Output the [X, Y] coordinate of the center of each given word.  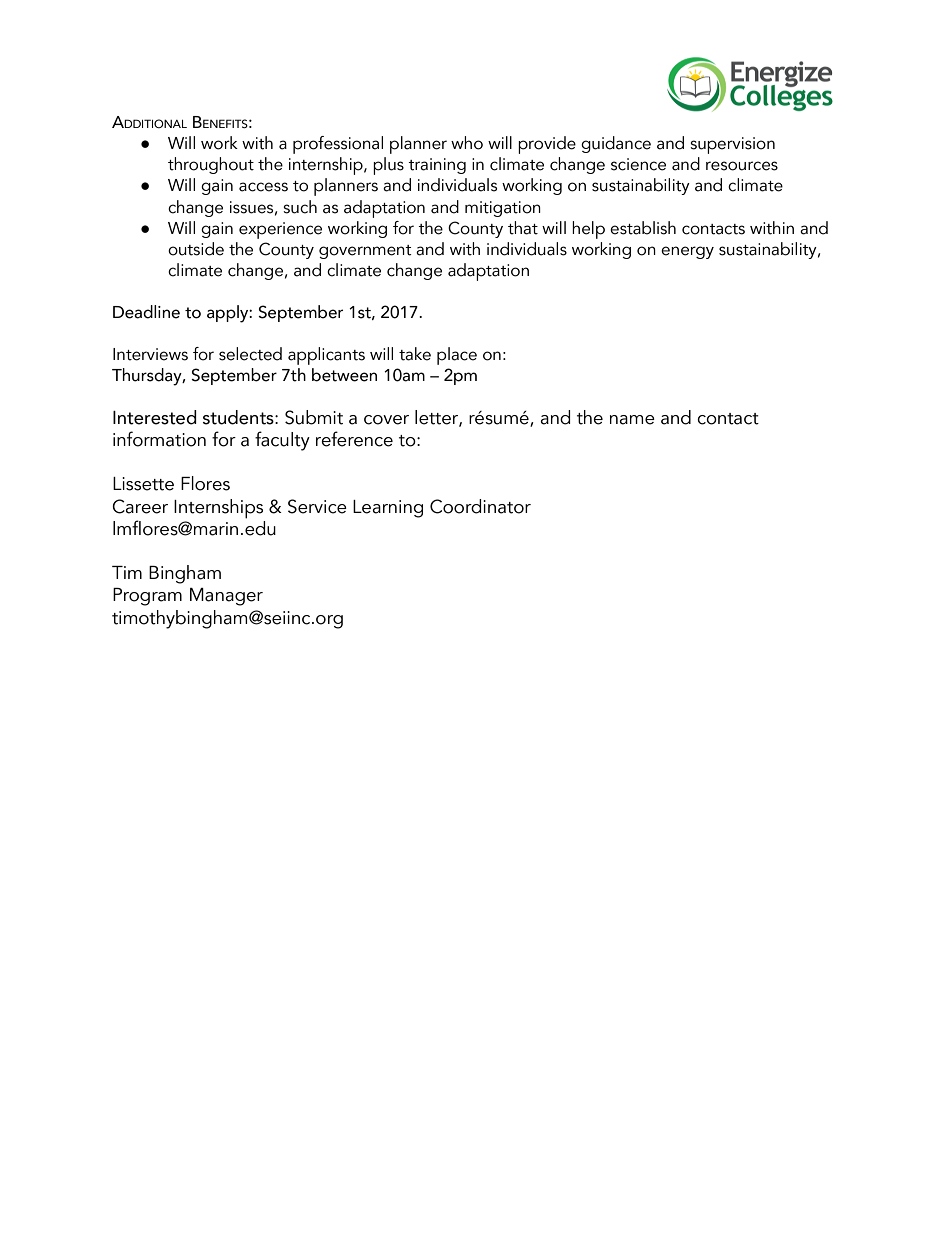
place [457, 356]
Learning [388, 509]
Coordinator [480, 506]
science [638, 164]
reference [354, 439]
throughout [211, 165]
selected [250, 354]
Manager [226, 597]
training [437, 166]
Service [317, 506]
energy [687, 252]
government [365, 252]
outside [196, 249]
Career [140, 506]
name [632, 420]
